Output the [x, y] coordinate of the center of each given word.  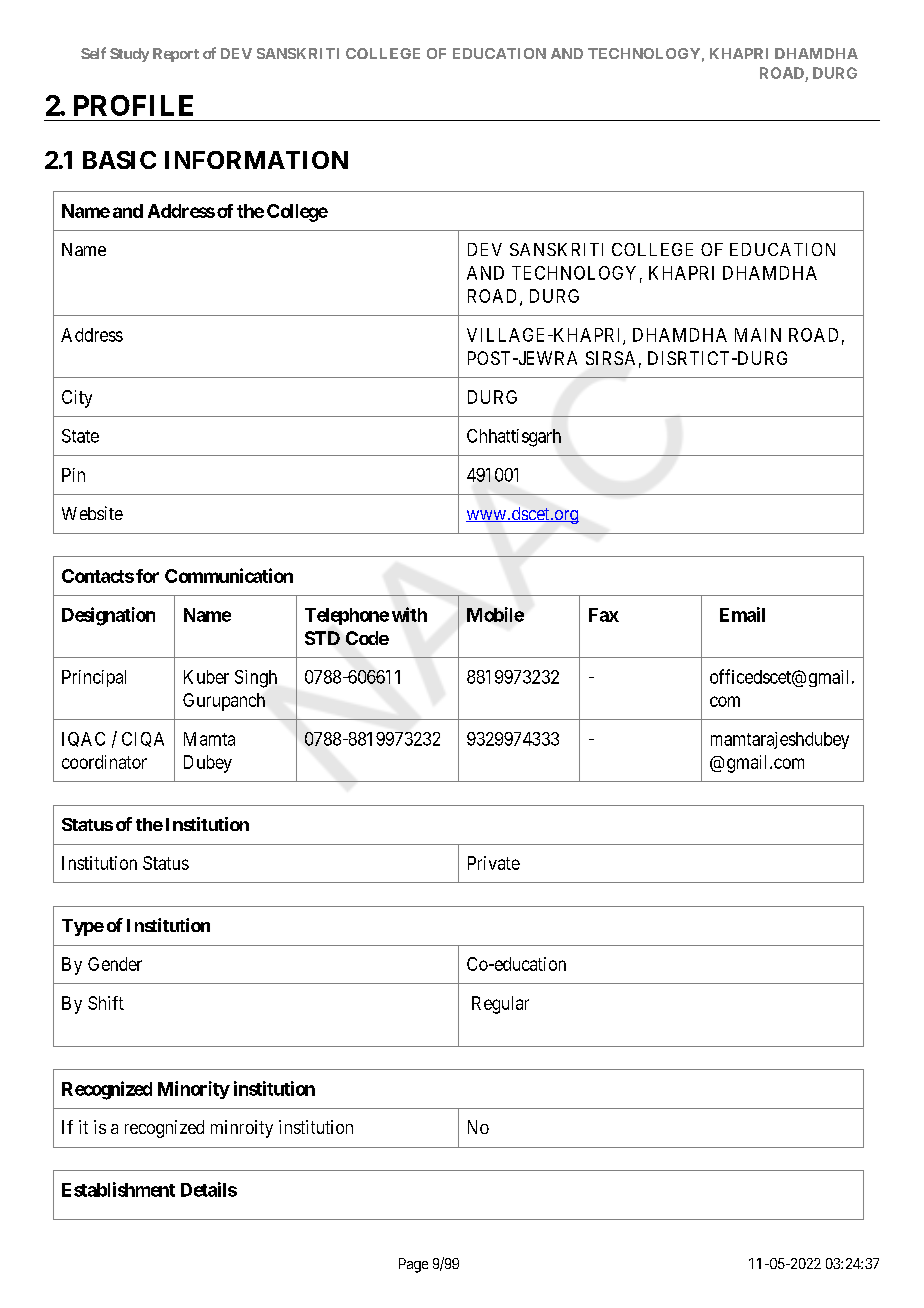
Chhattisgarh [514, 438]
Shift [106, 1003]
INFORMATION [256, 160]
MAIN [758, 335]
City [77, 399]
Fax [604, 615]
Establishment [118, 1189]
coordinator [104, 762]
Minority [194, 1090]
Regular [500, 1005]
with [409, 614]
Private [494, 863]
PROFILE [133, 105]
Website [92, 513]
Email [742, 614]
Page [413, 1265]
